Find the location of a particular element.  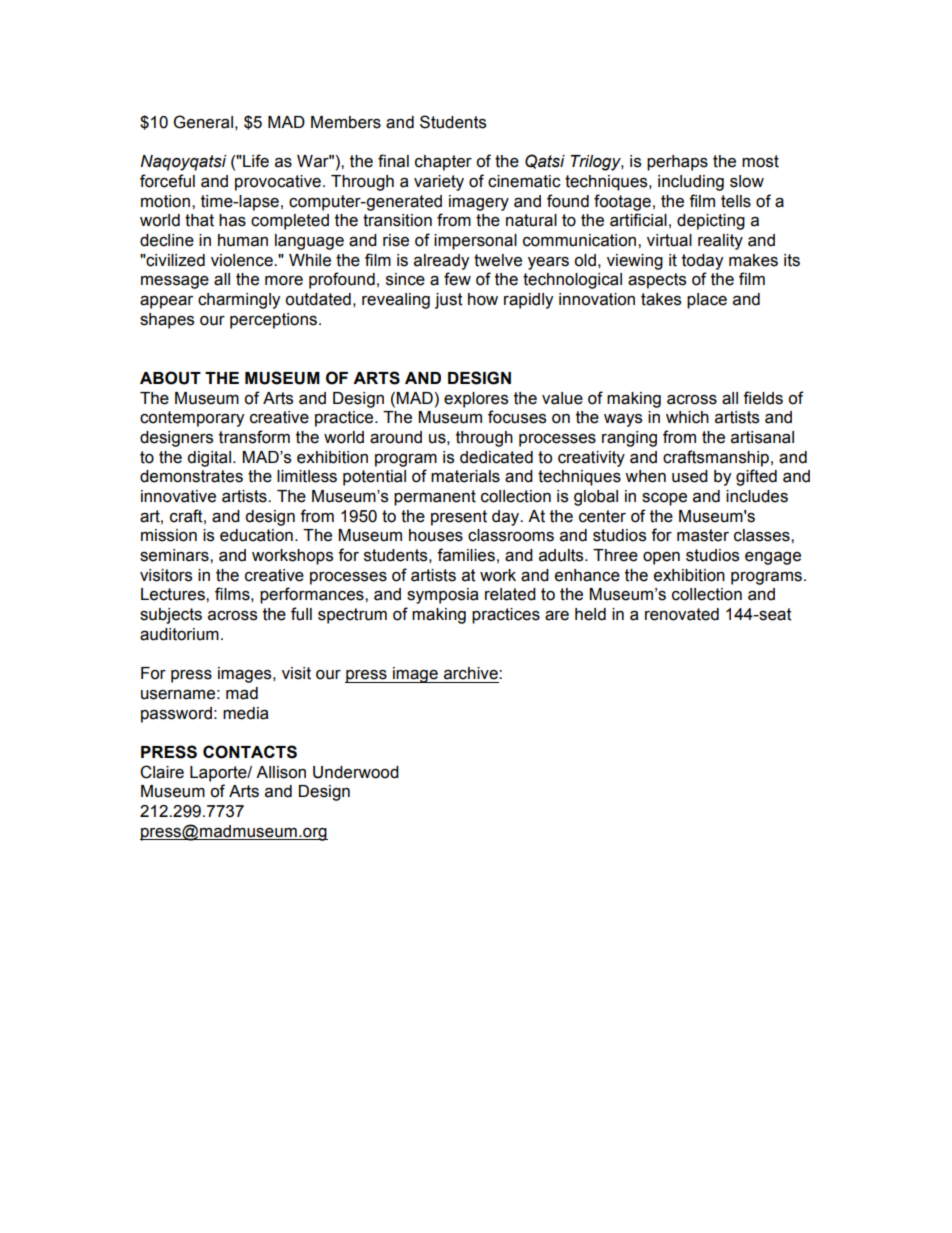

CONTACTS is located at coordinates (250, 752).
